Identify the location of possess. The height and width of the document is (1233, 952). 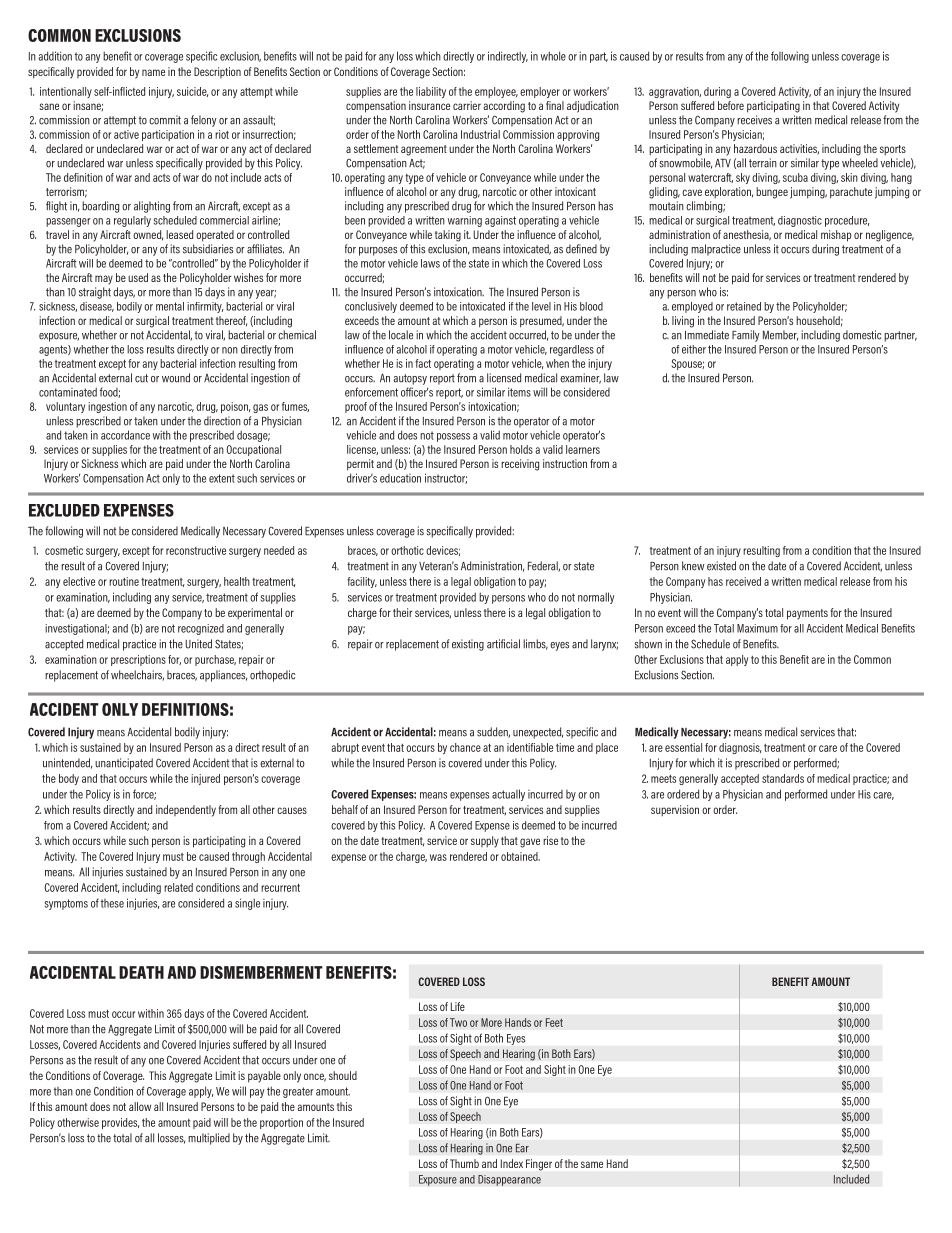
(453, 437).
